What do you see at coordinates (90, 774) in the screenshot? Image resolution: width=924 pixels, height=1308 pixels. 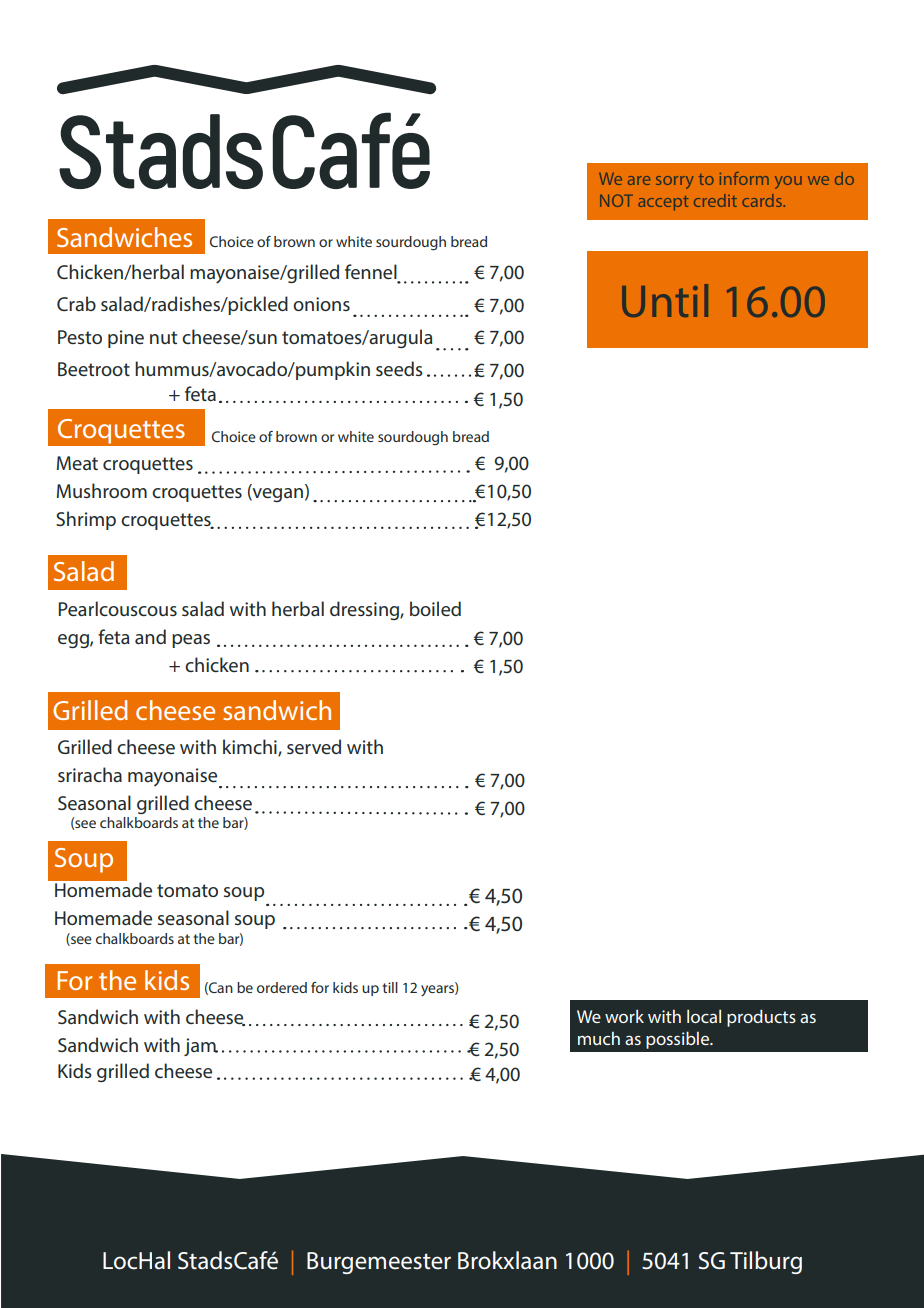 I see `sriracha` at bounding box center [90, 774].
